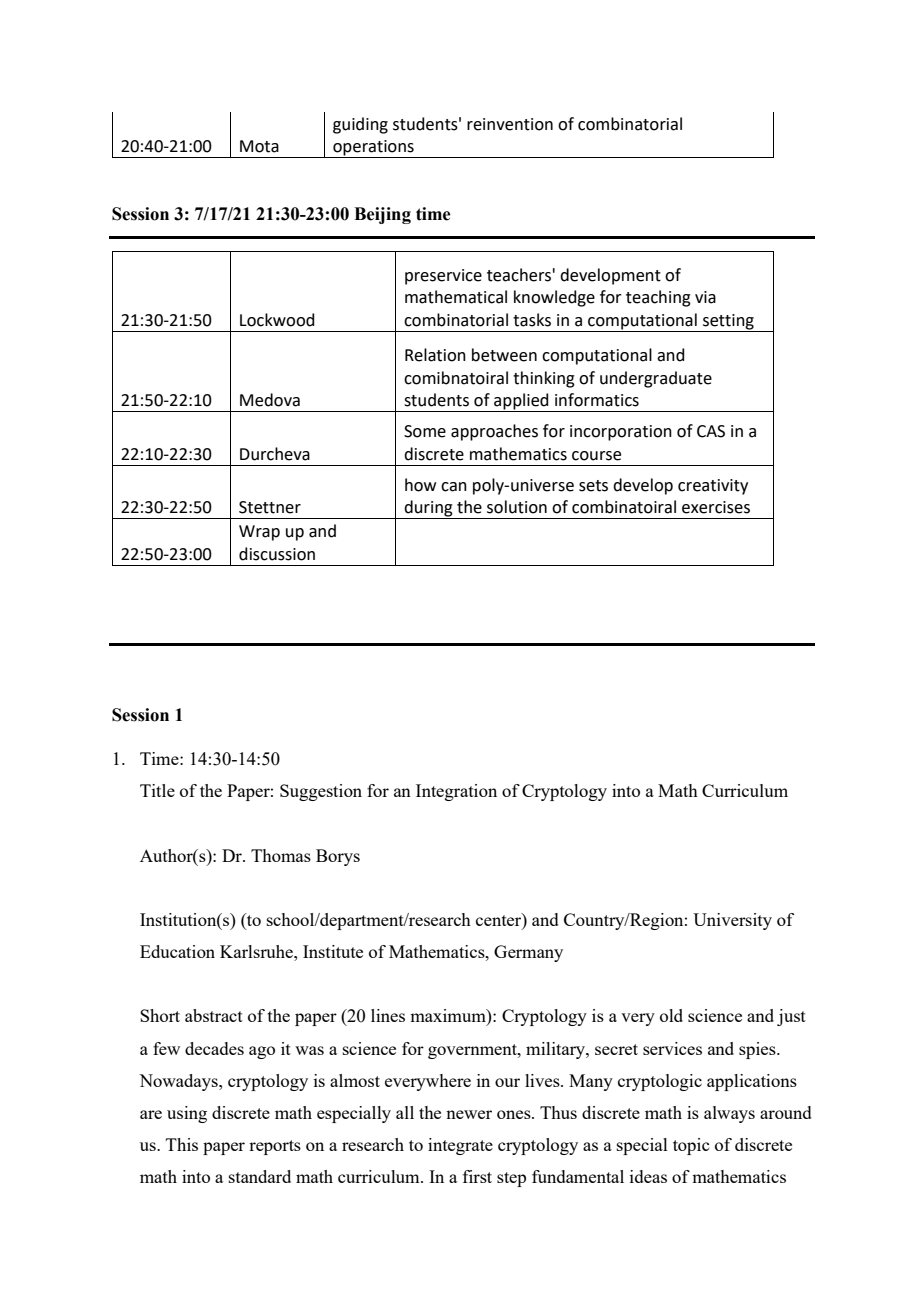 The height and width of the document is (1308, 924). Describe the element at coordinates (705, 297) in the document. I see `via` at that location.
